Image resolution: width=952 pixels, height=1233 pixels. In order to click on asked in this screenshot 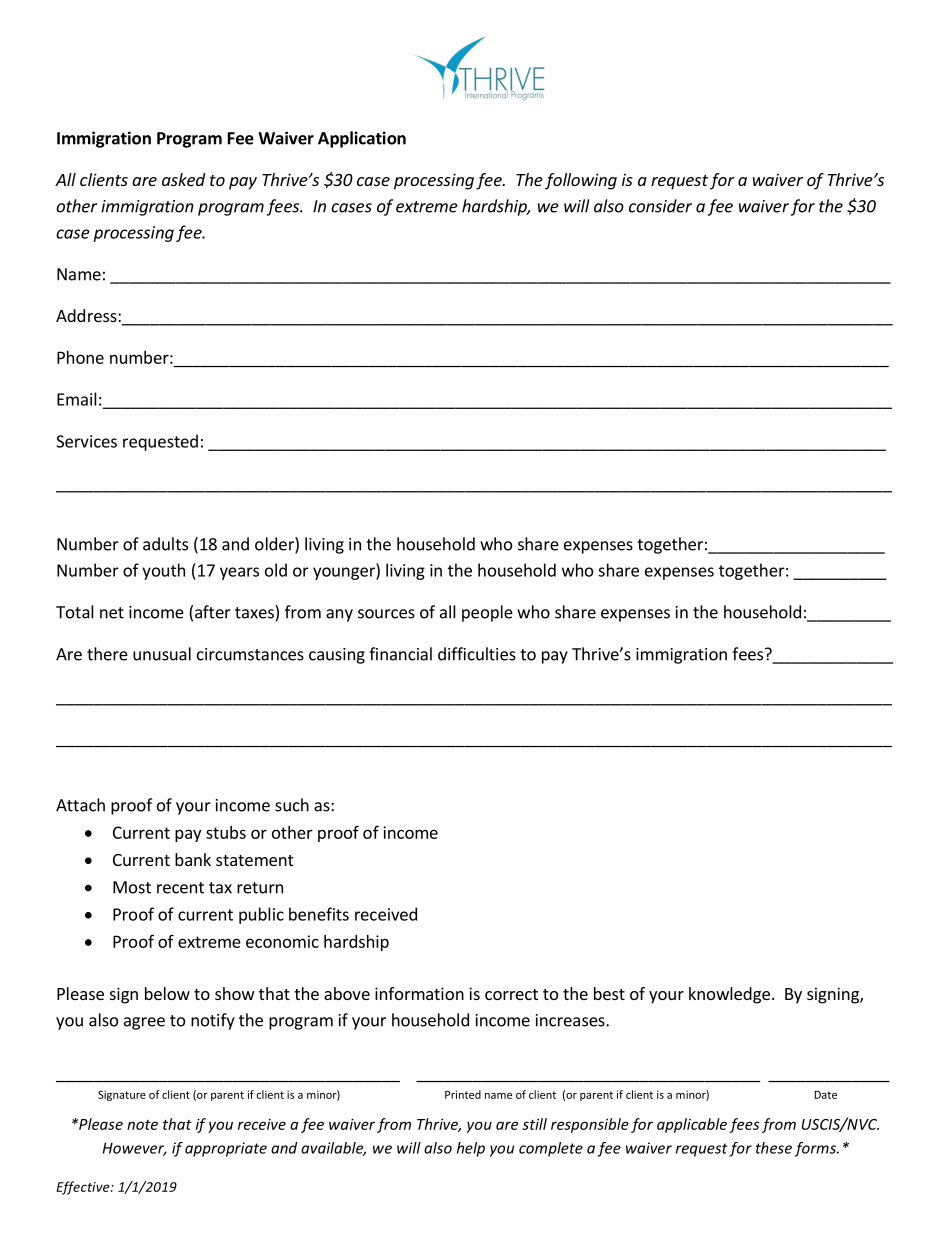, I will do `click(183, 179)`.
